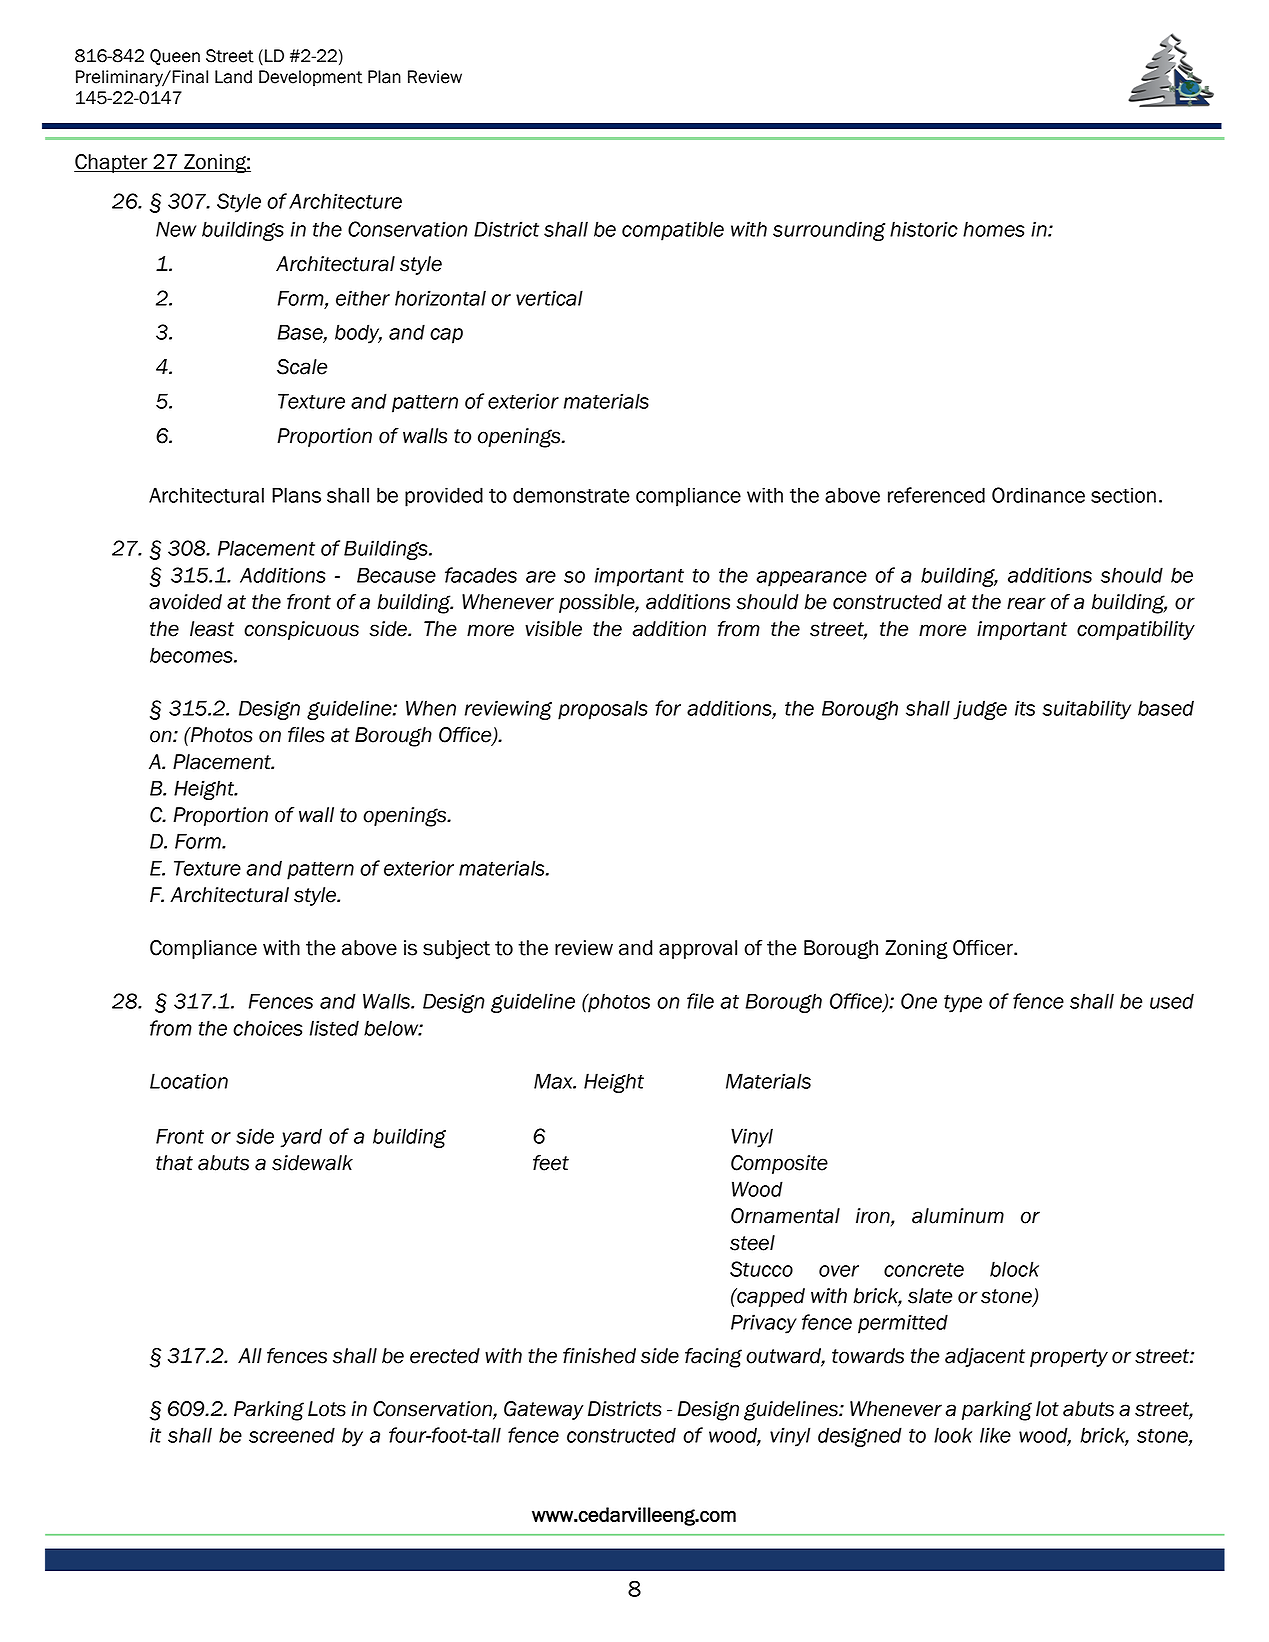  Describe the element at coordinates (602, 710) in the image. I see `proposals` at that location.
